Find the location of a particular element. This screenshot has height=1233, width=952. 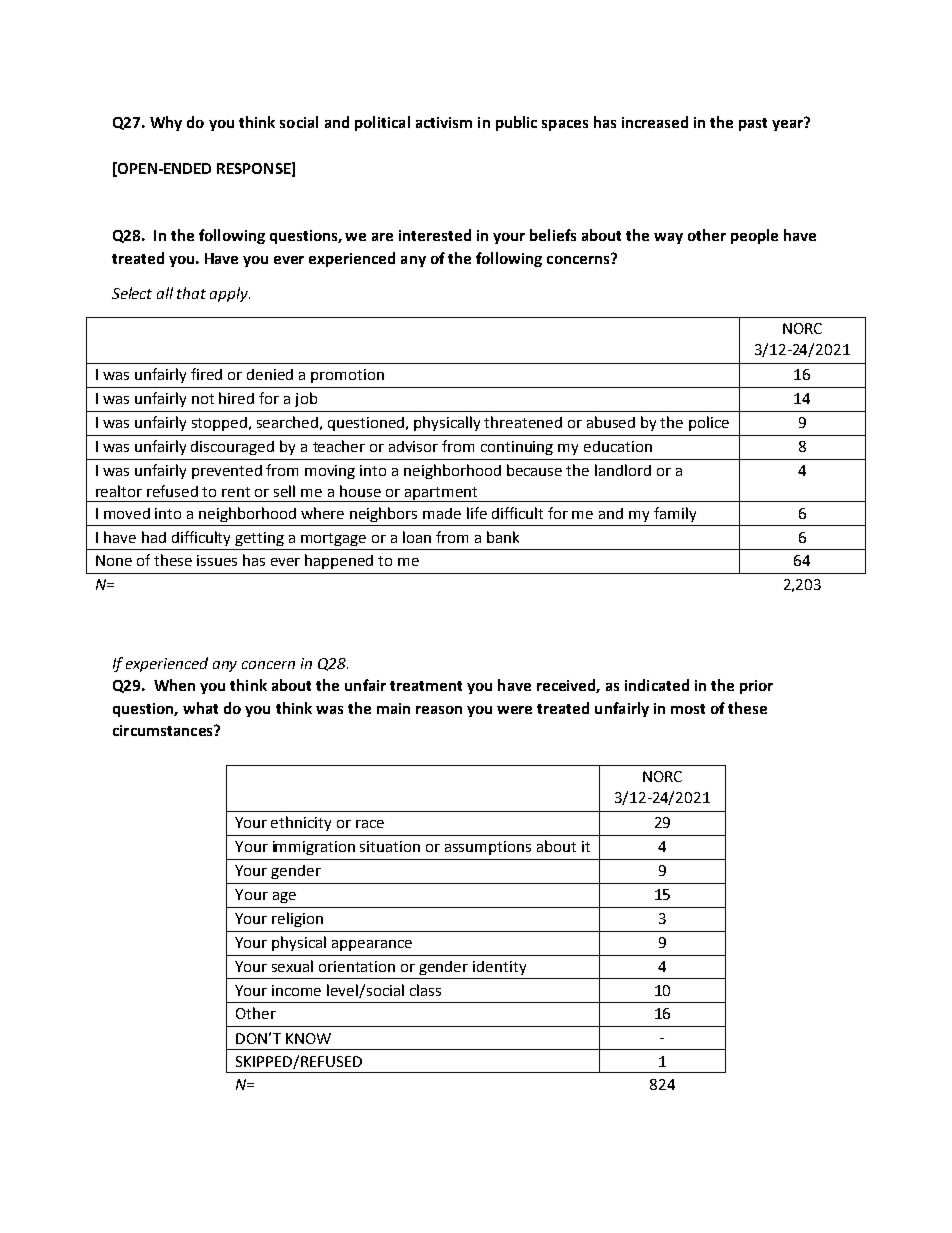

what is located at coordinates (200, 708).
